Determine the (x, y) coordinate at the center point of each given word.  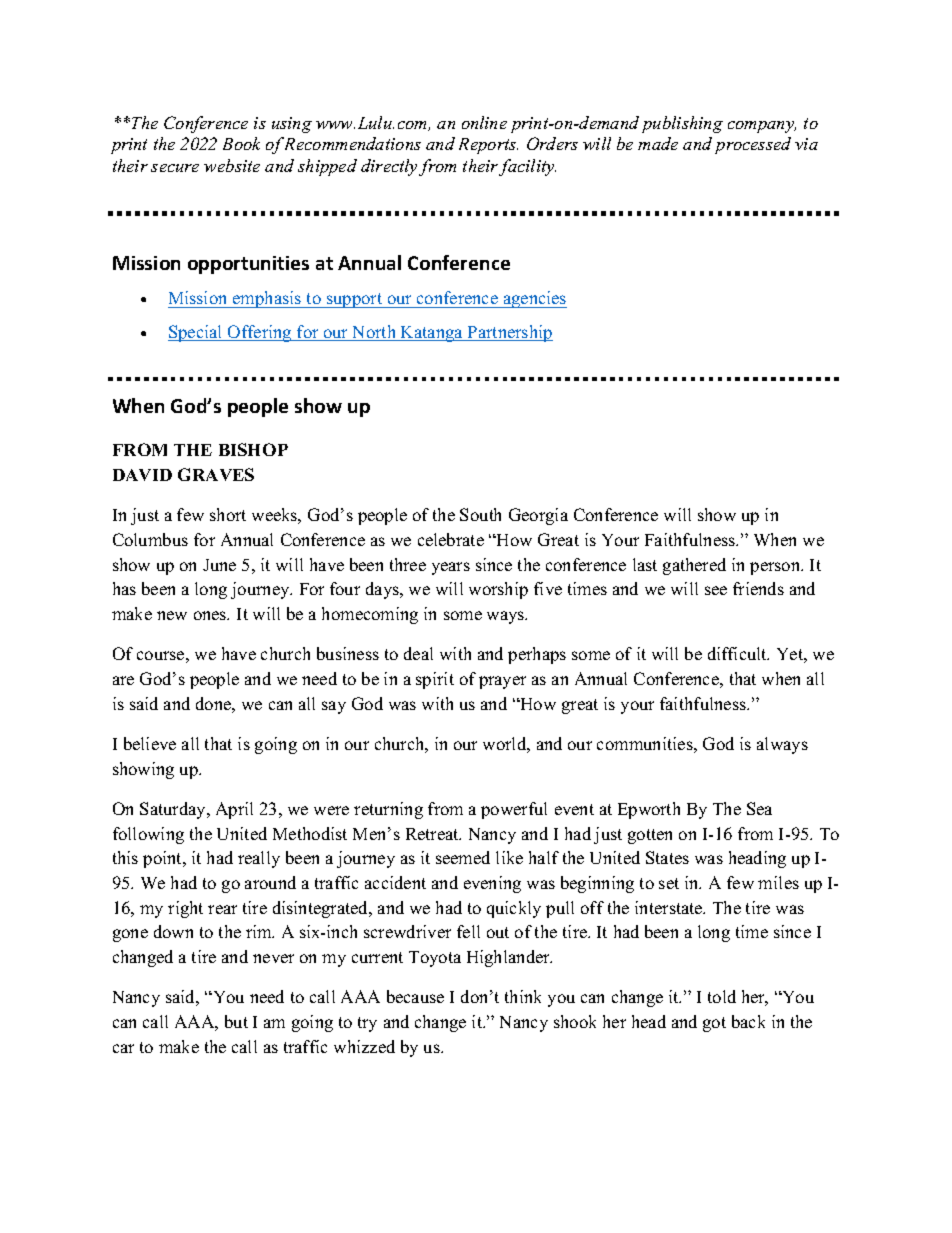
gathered (694, 566)
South (480, 514)
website (232, 165)
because (415, 996)
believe (150, 743)
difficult (738, 653)
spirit (435, 680)
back (748, 1021)
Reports (488, 146)
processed (753, 145)
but (236, 1021)
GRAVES (216, 474)
